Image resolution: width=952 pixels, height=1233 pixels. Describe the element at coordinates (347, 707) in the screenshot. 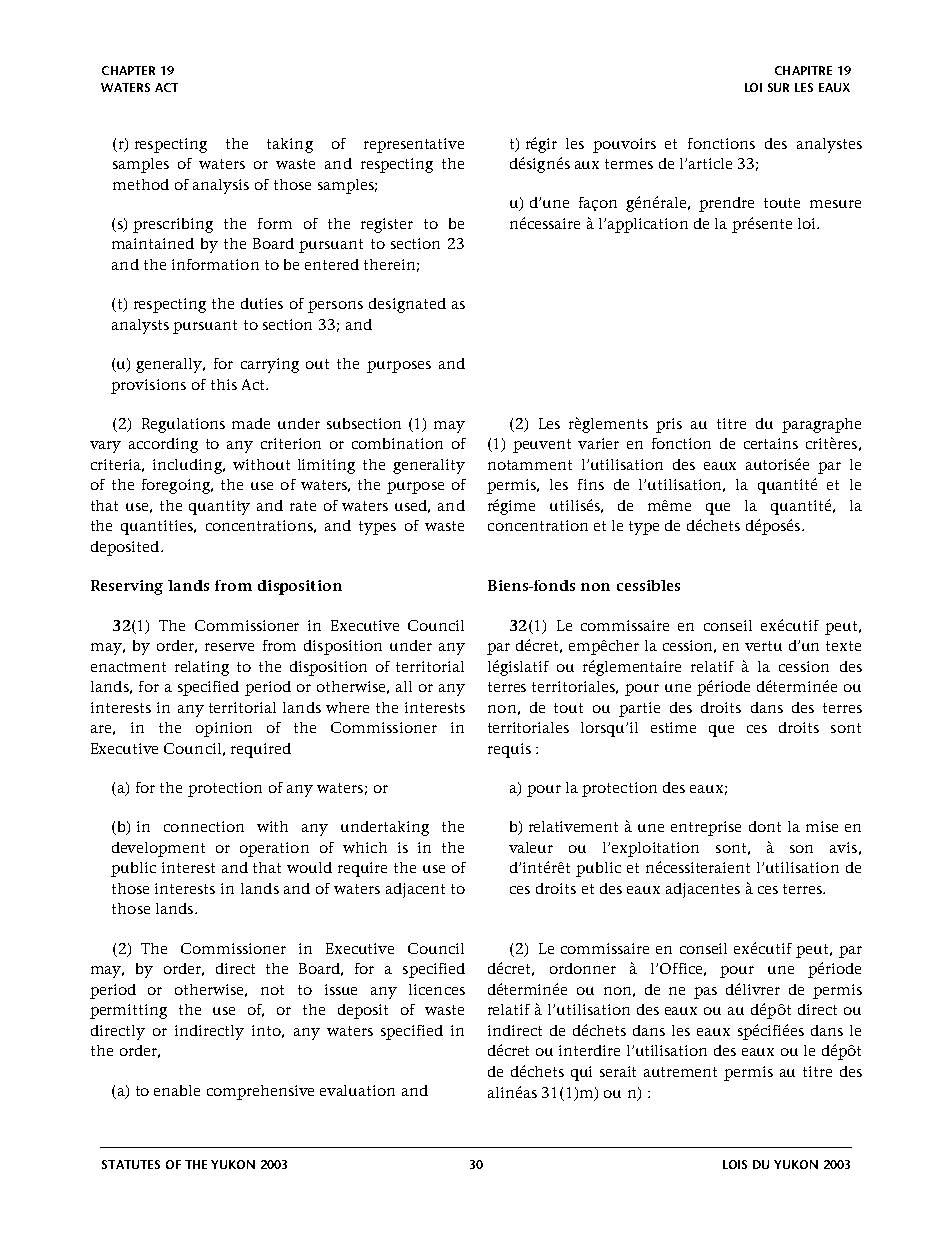

I see `where` at that location.
